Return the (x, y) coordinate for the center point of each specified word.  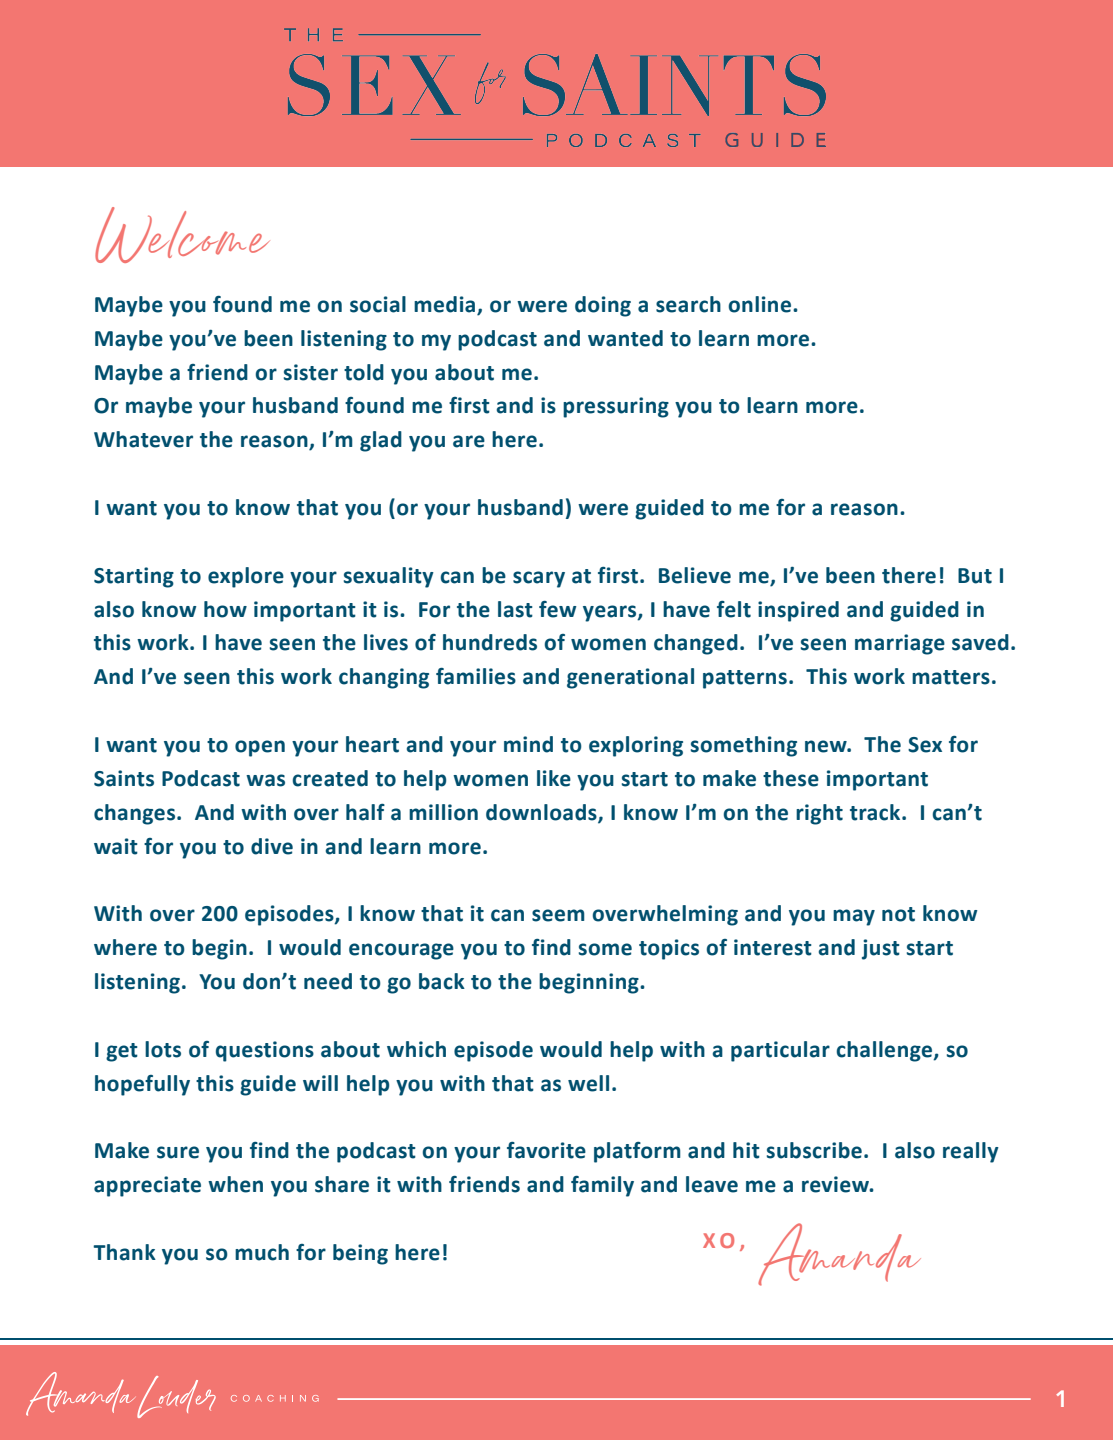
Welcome (182, 235)
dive (272, 846)
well (588, 1083)
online (761, 304)
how (225, 609)
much (262, 1252)
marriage (900, 644)
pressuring (616, 407)
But (975, 576)
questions (265, 1051)
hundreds (490, 642)
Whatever (143, 439)
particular (780, 1051)
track (876, 812)
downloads (542, 813)
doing (603, 306)
